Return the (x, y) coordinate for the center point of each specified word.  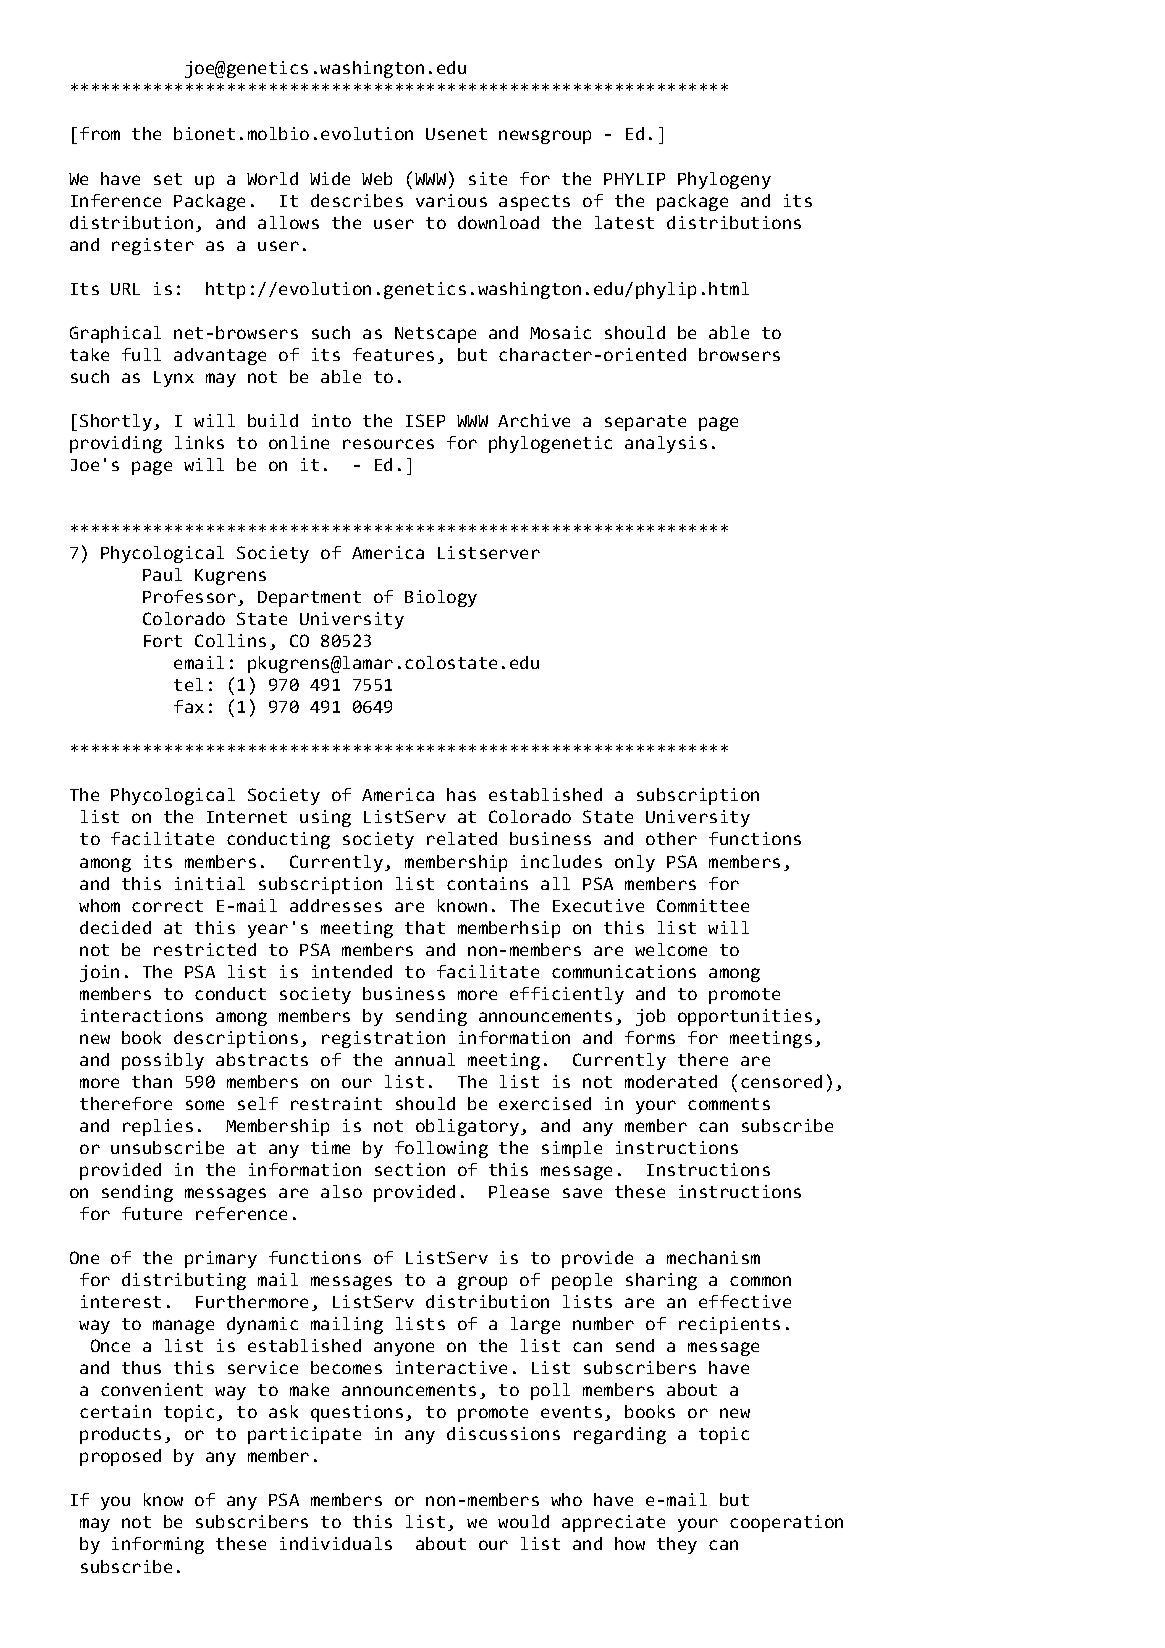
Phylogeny (724, 180)
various (451, 200)
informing (158, 1545)
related (462, 838)
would (523, 1521)
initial (210, 883)
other (671, 838)
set (168, 179)
